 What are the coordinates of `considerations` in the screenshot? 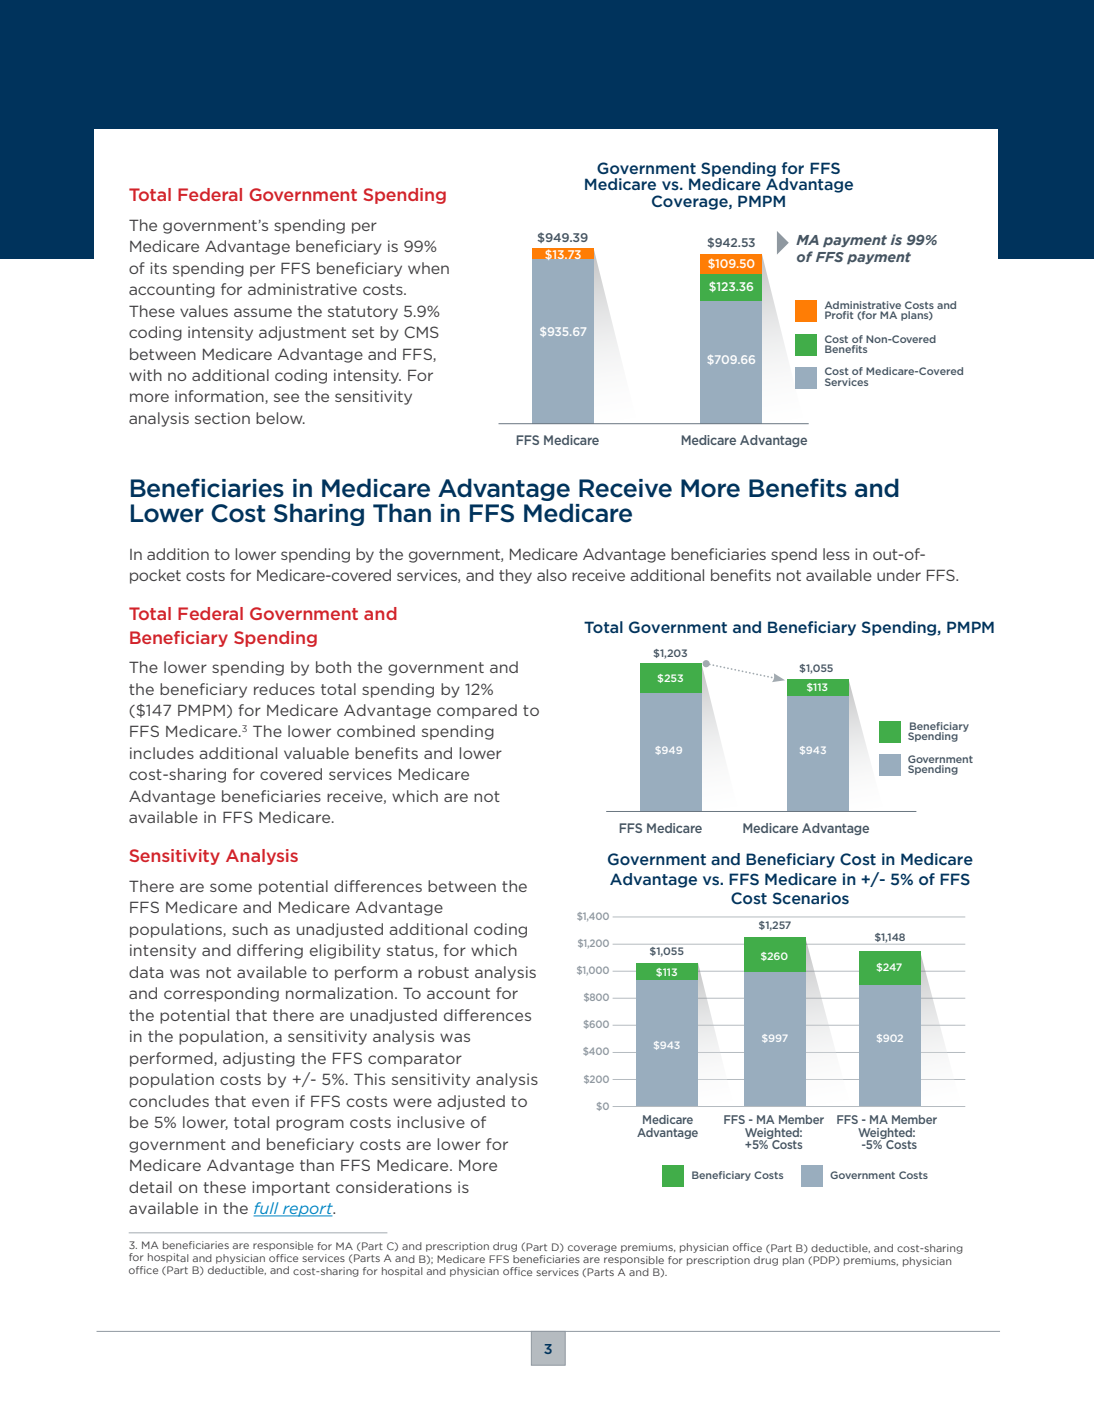 It's located at (394, 1187).
